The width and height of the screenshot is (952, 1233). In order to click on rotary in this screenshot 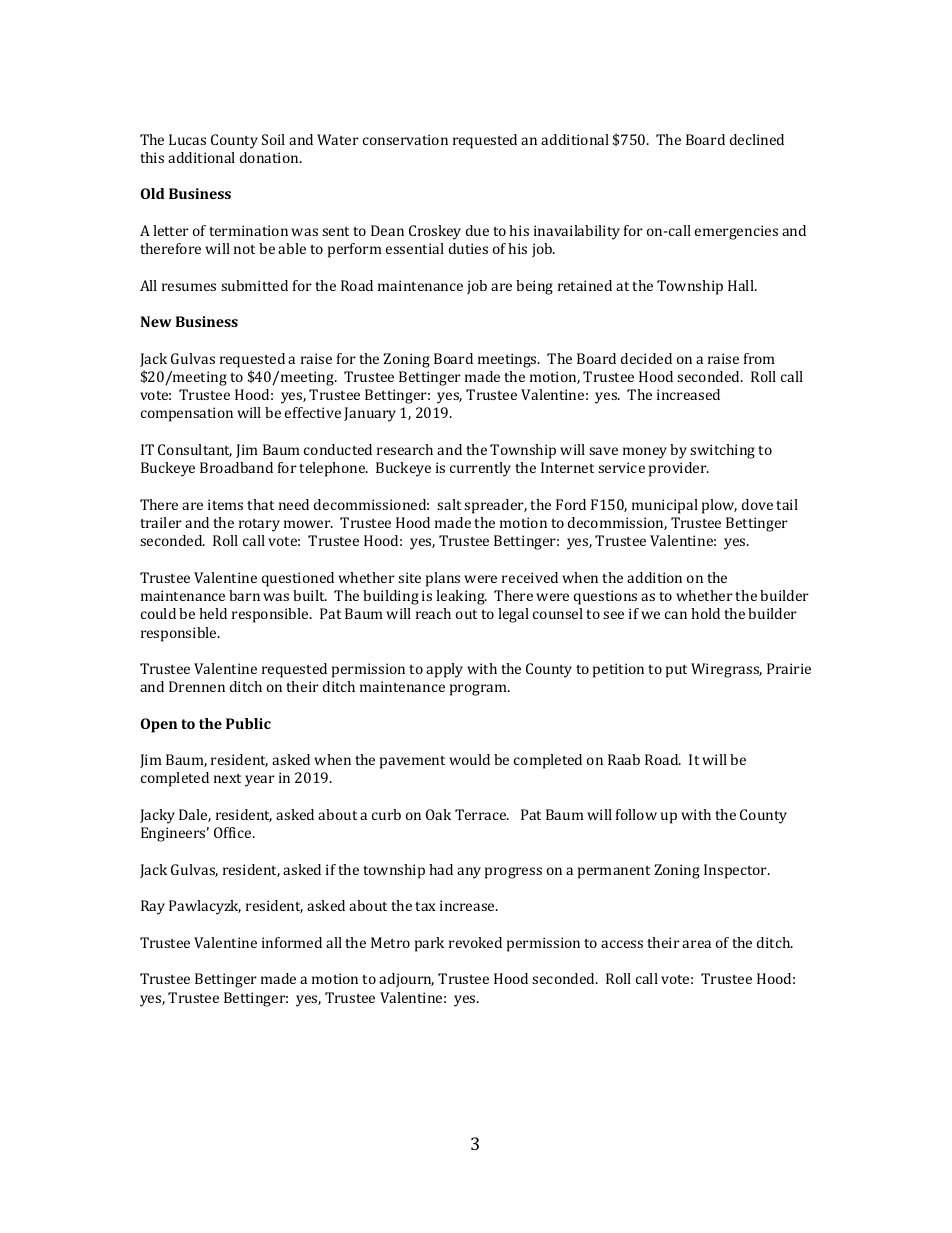, I will do `click(259, 525)`.
